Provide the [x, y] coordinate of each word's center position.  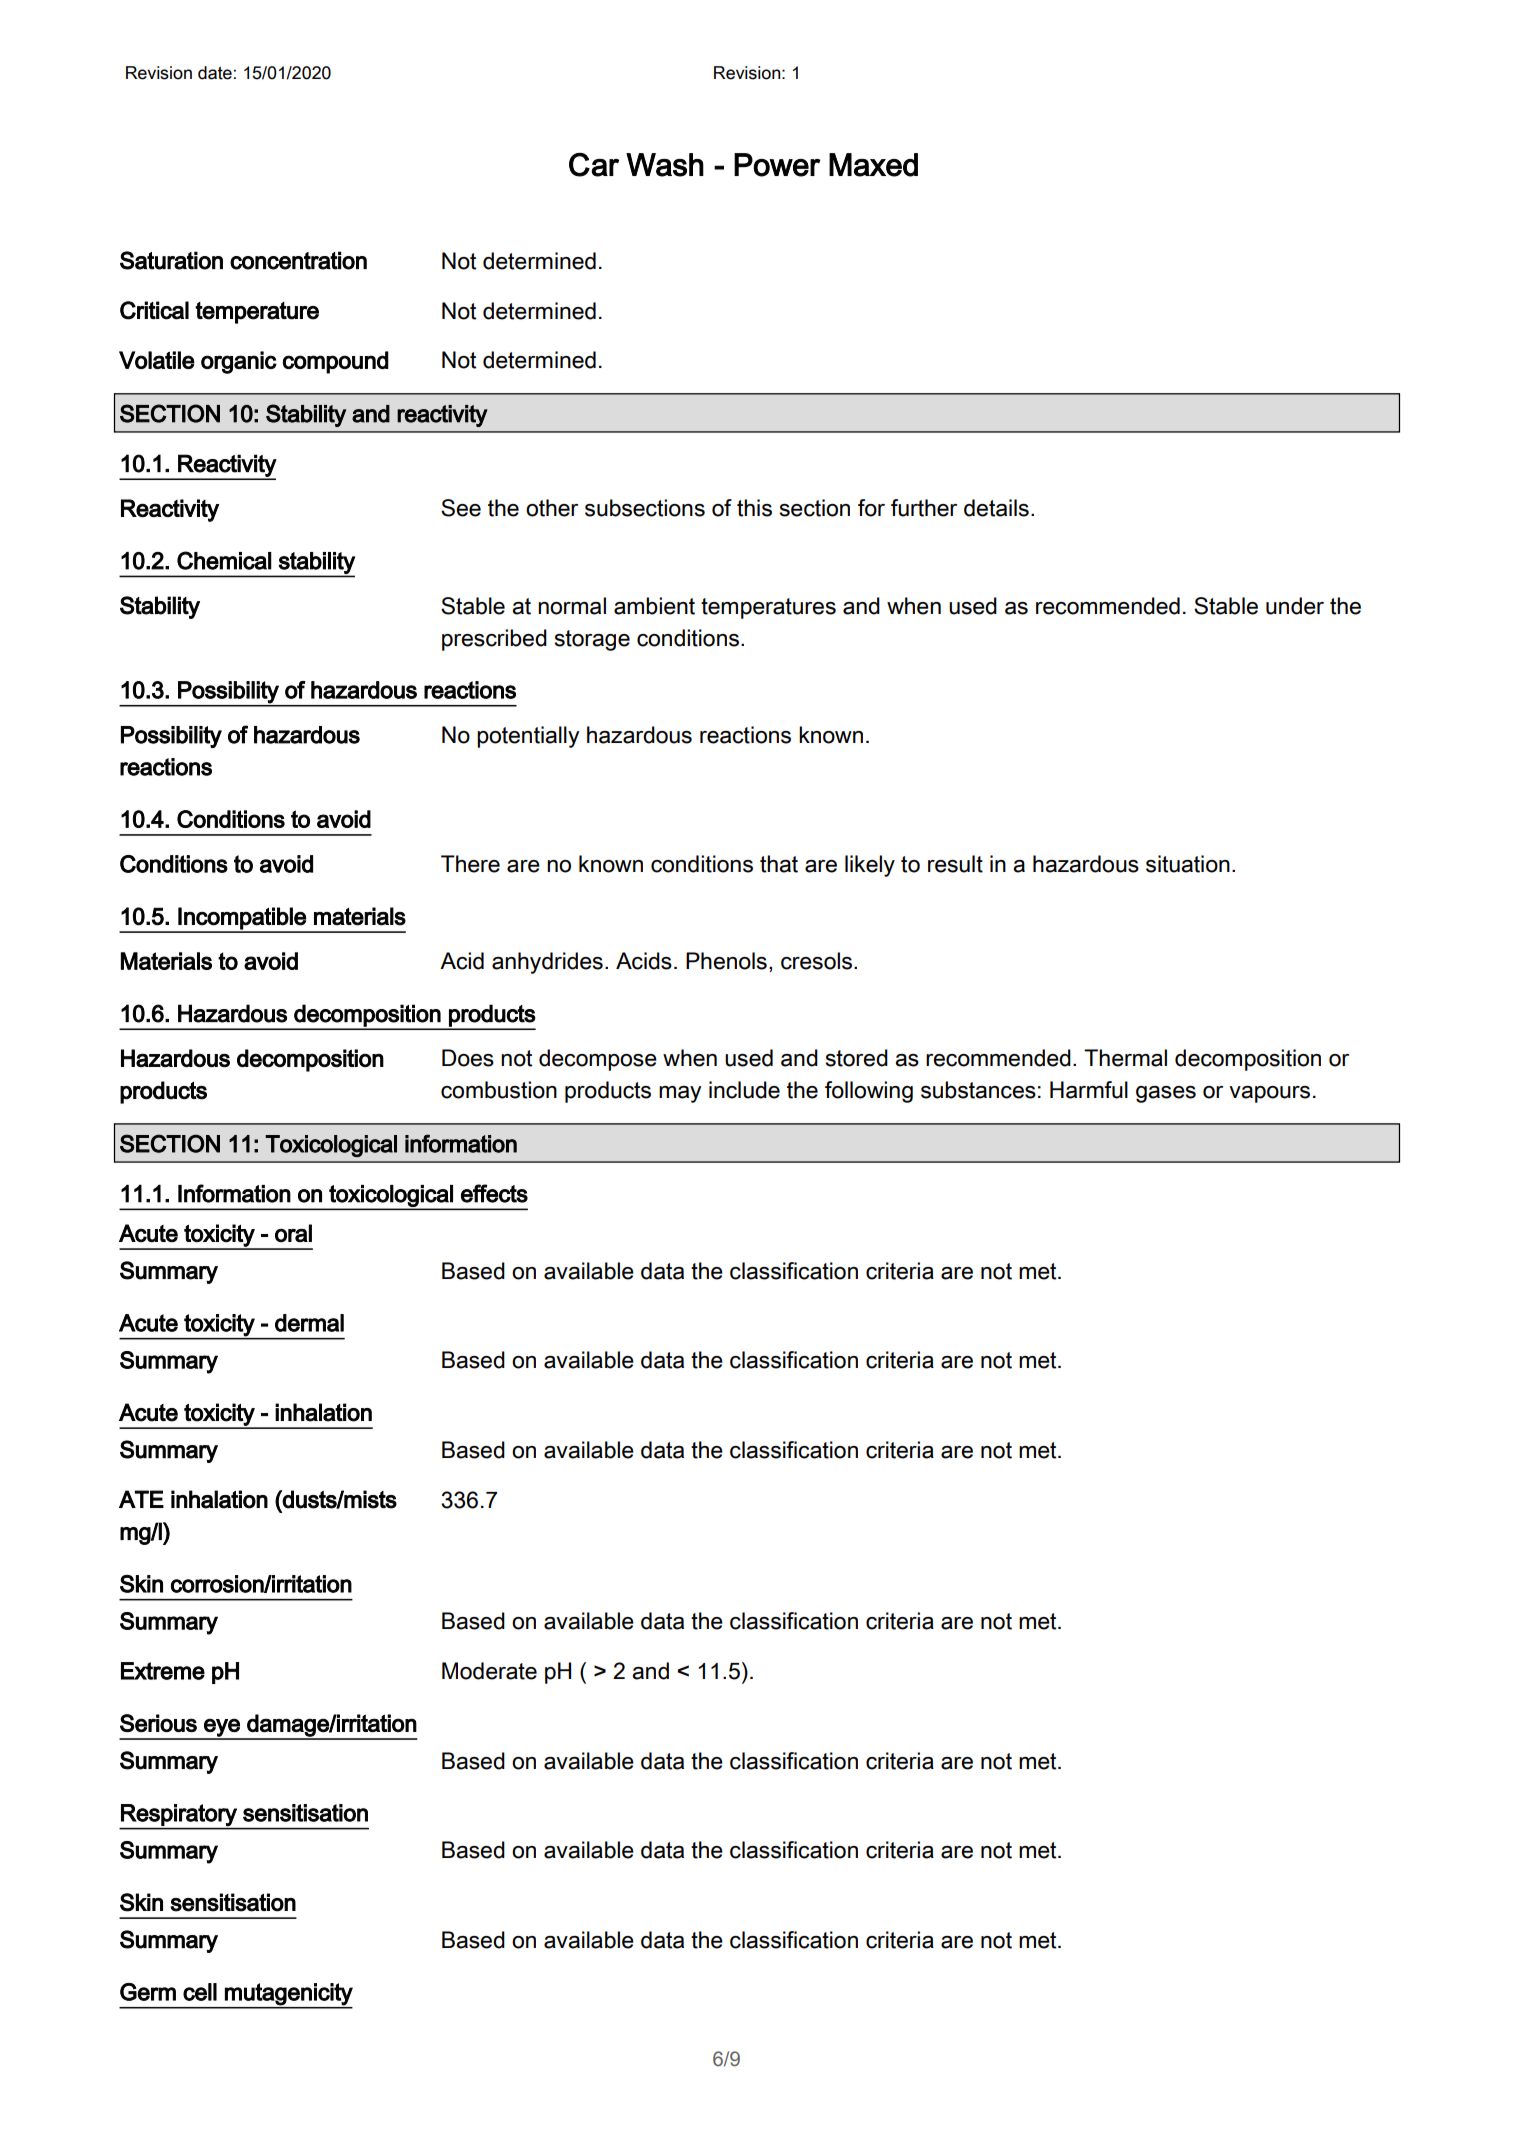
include [744, 1090]
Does [468, 1058]
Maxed [873, 165]
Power [777, 165]
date [215, 73]
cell [200, 1992]
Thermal [1125, 1058]
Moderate [489, 1671]
